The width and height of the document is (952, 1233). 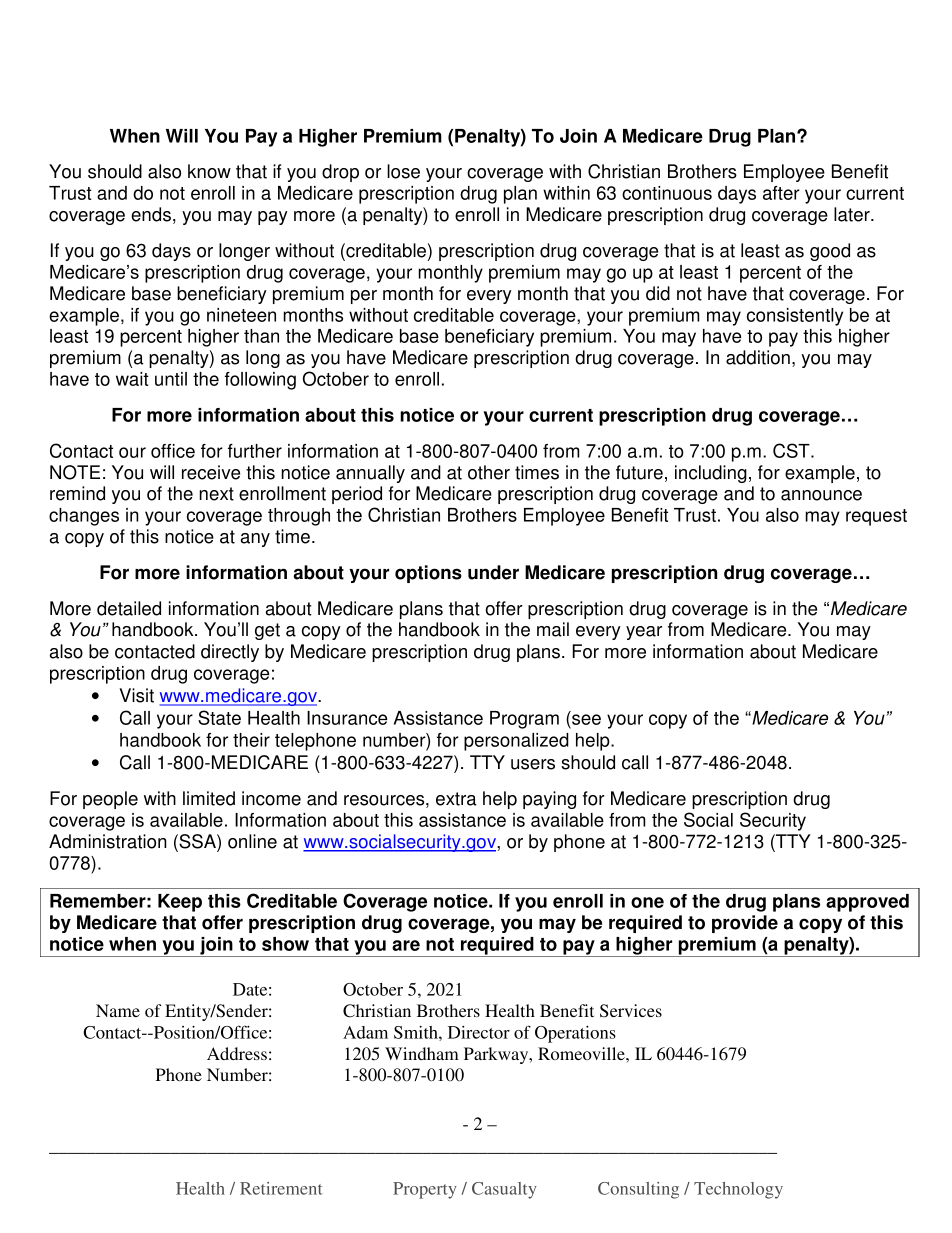 What do you see at coordinates (738, 1190) in the document?
I see `Technology` at bounding box center [738, 1190].
